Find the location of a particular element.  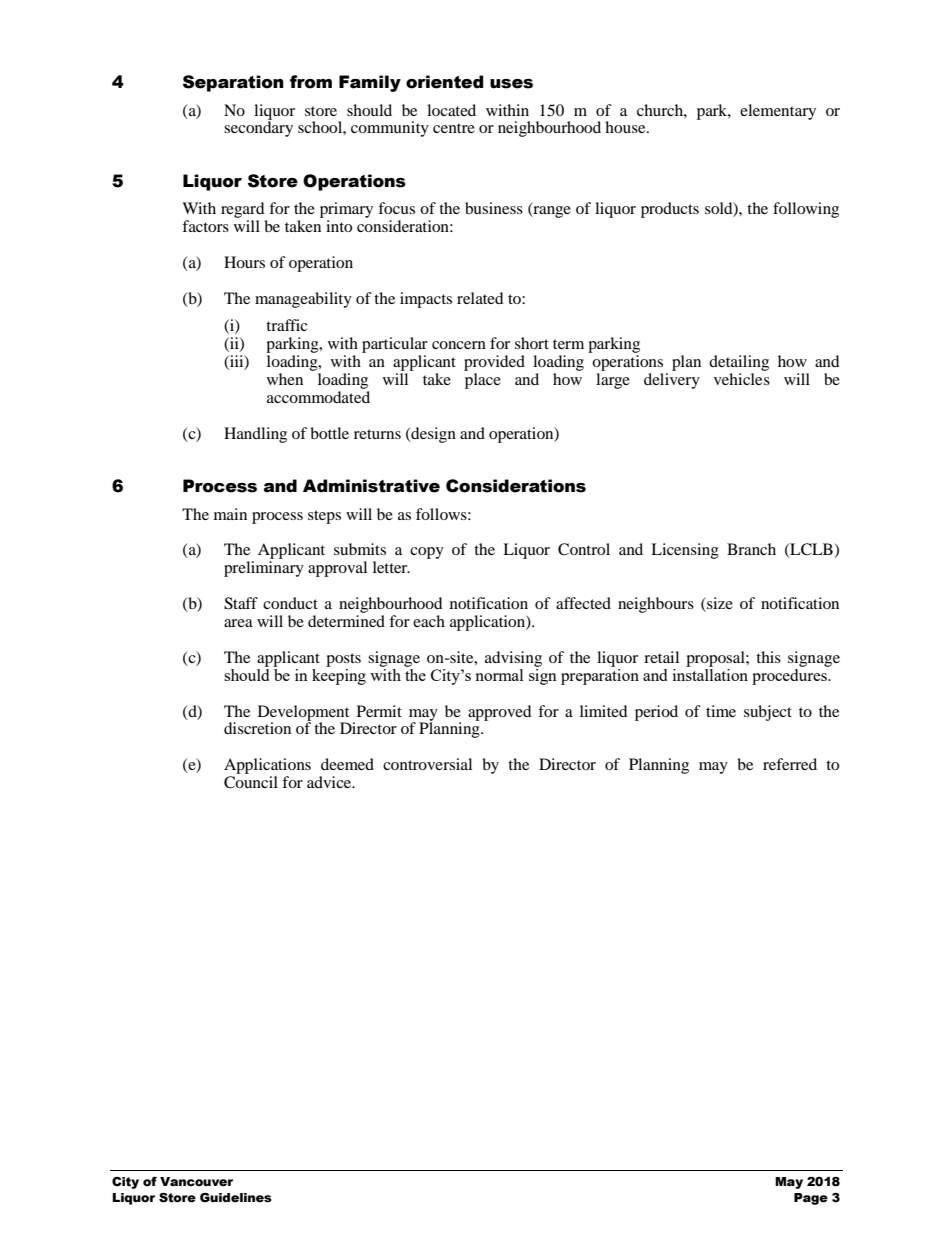

area is located at coordinates (238, 623).
